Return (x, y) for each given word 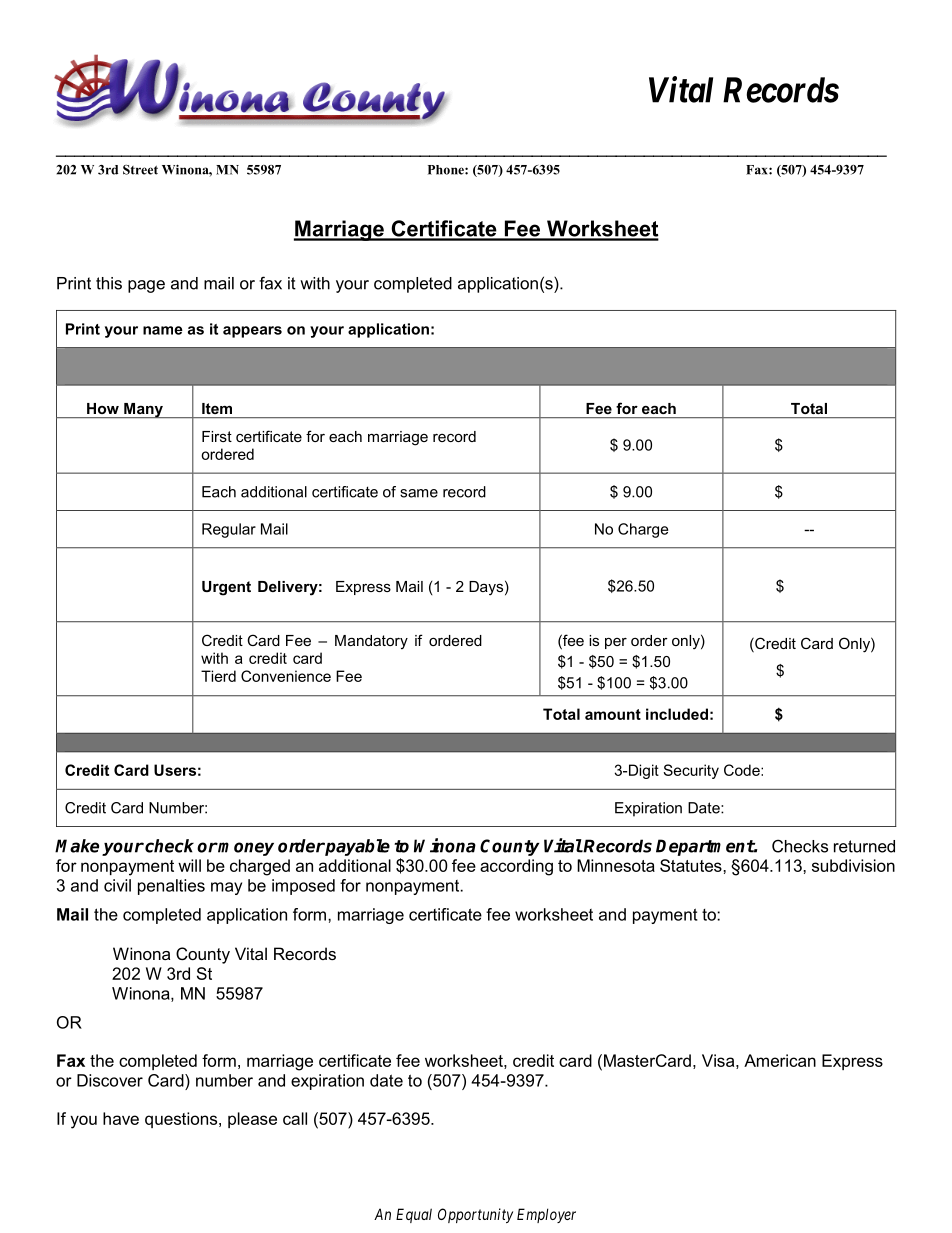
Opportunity (475, 1215)
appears (252, 332)
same (419, 493)
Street (140, 170)
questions (182, 1120)
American (780, 1060)
